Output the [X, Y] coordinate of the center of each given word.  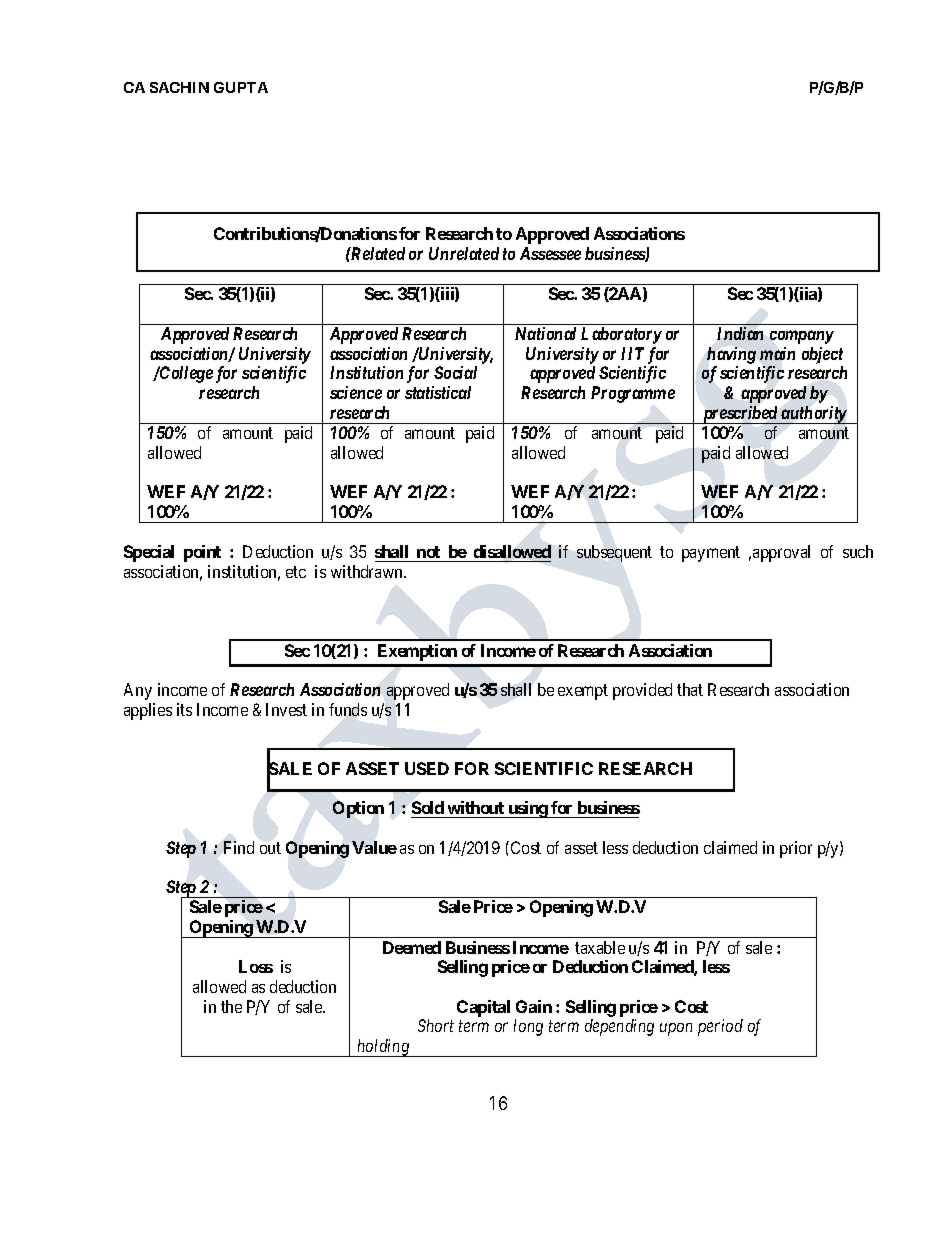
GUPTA [241, 87]
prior [796, 849]
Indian [740, 333]
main [777, 353]
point [202, 553]
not [428, 552]
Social [455, 372]
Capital [483, 1008]
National [545, 333]
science [356, 392]
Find [239, 847]
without [476, 807]
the [231, 1006]
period [720, 1027]
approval [781, 553]
